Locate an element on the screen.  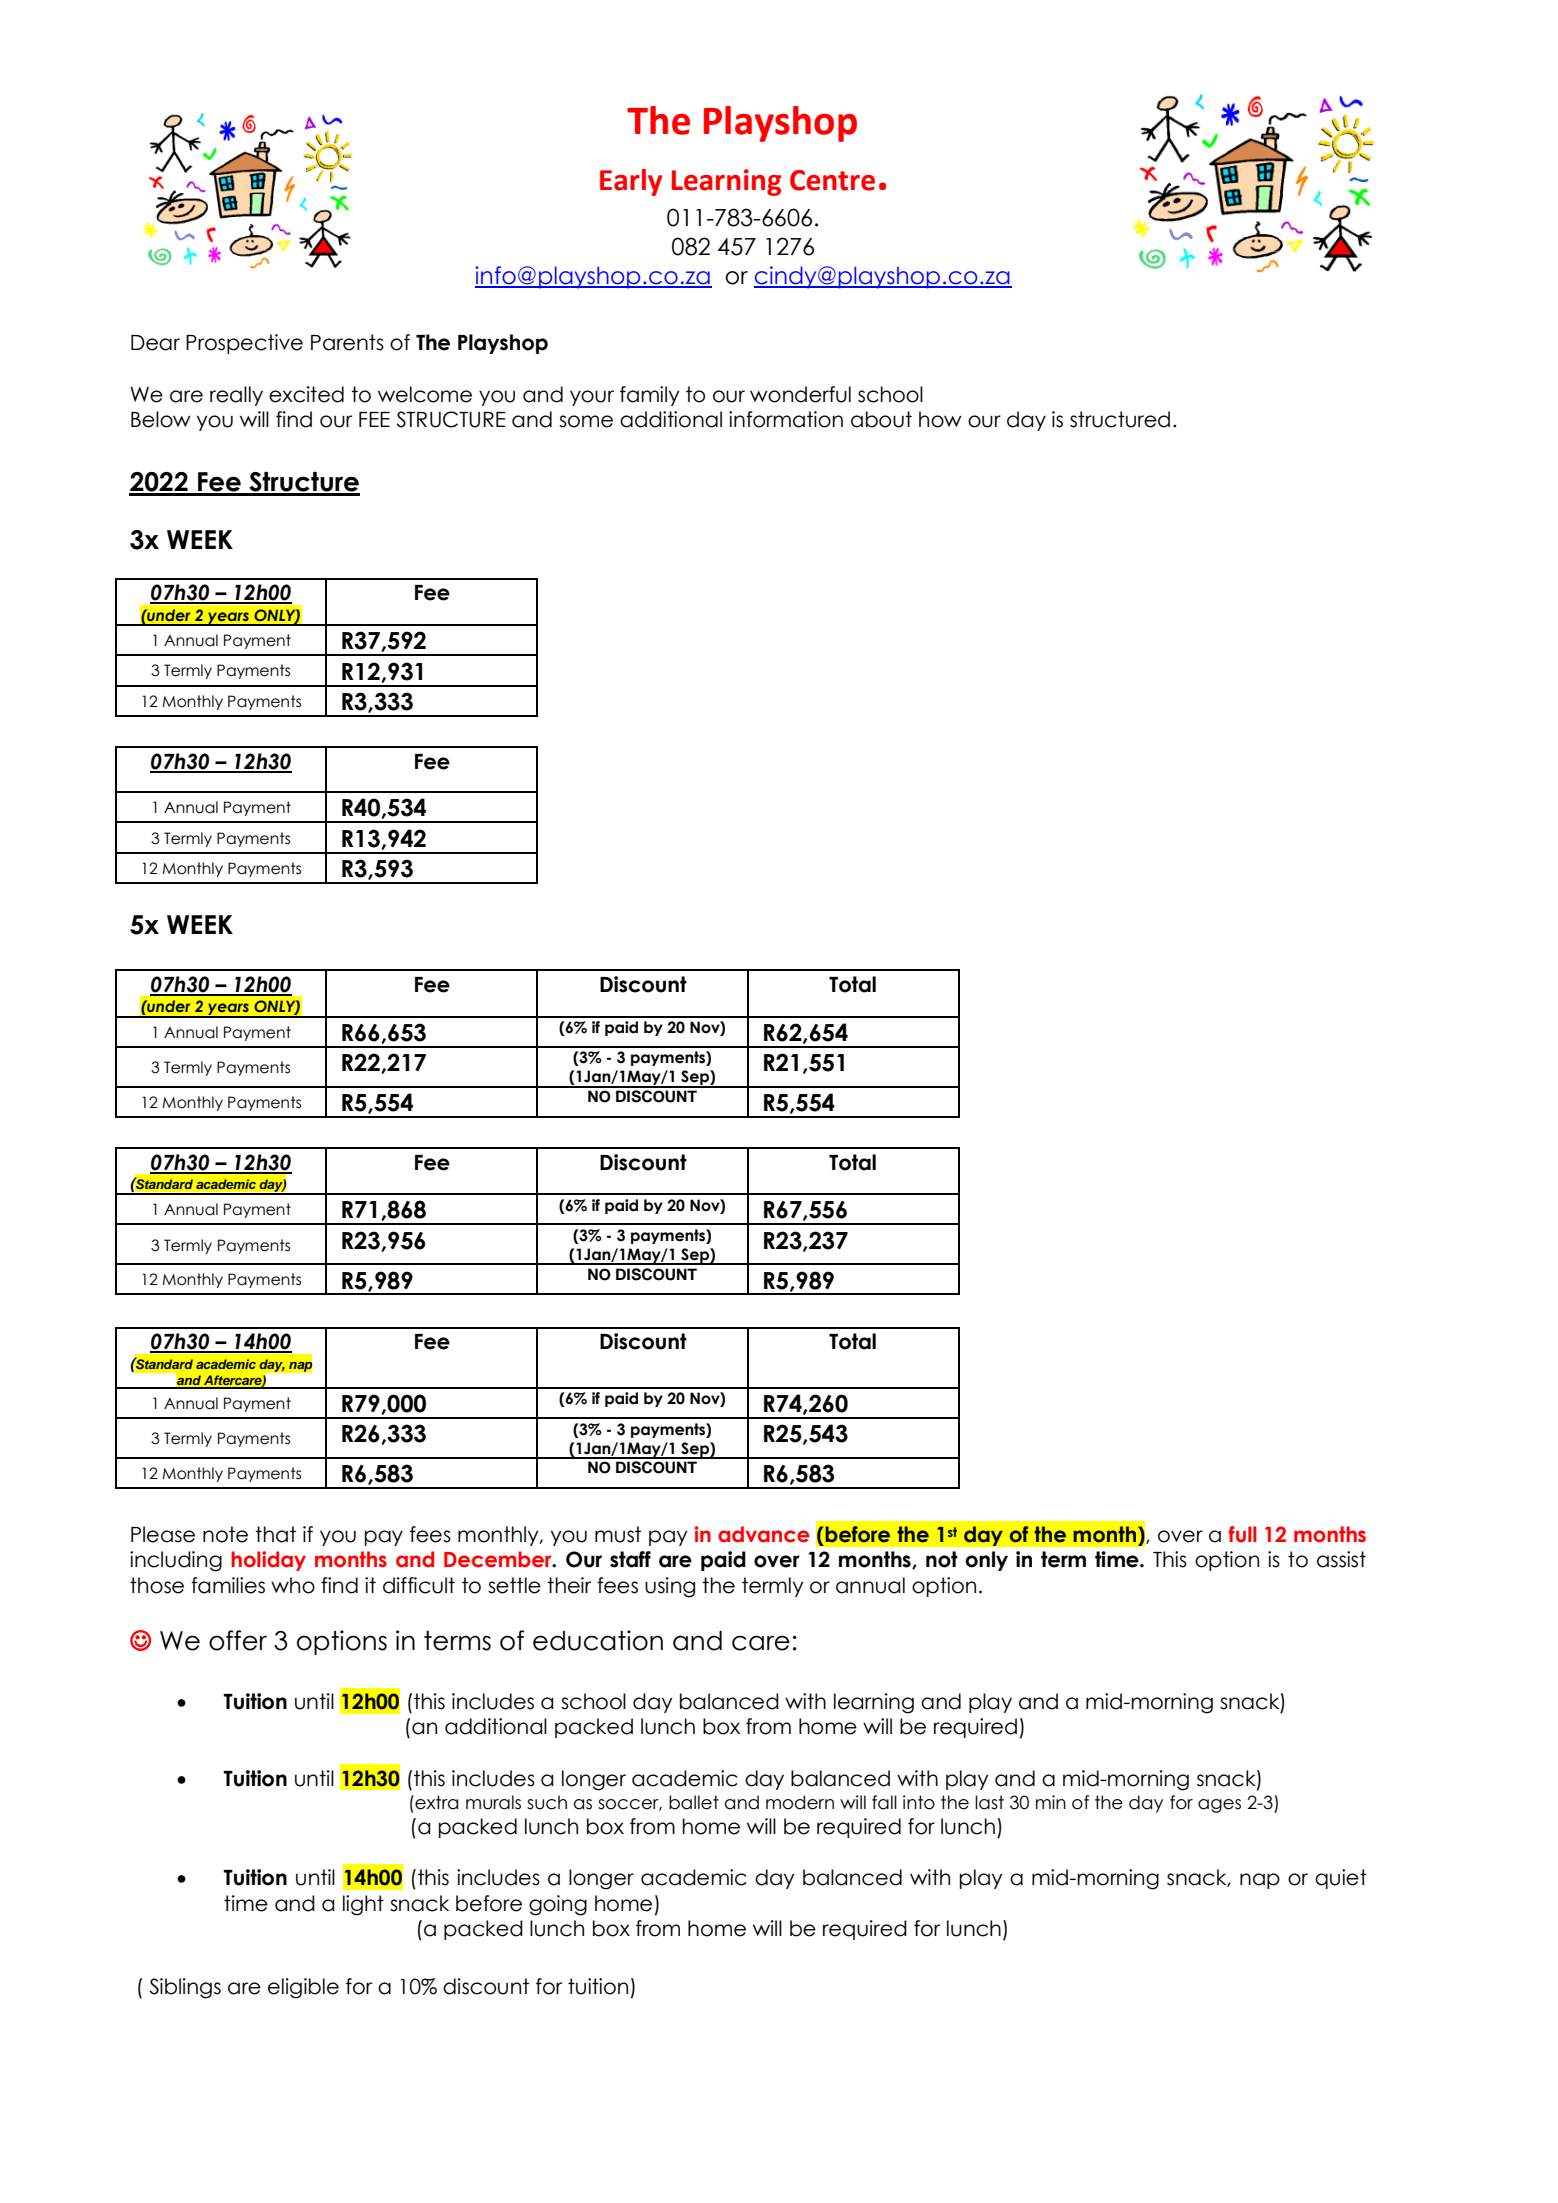
using is located at coordinates (670, 1587).
